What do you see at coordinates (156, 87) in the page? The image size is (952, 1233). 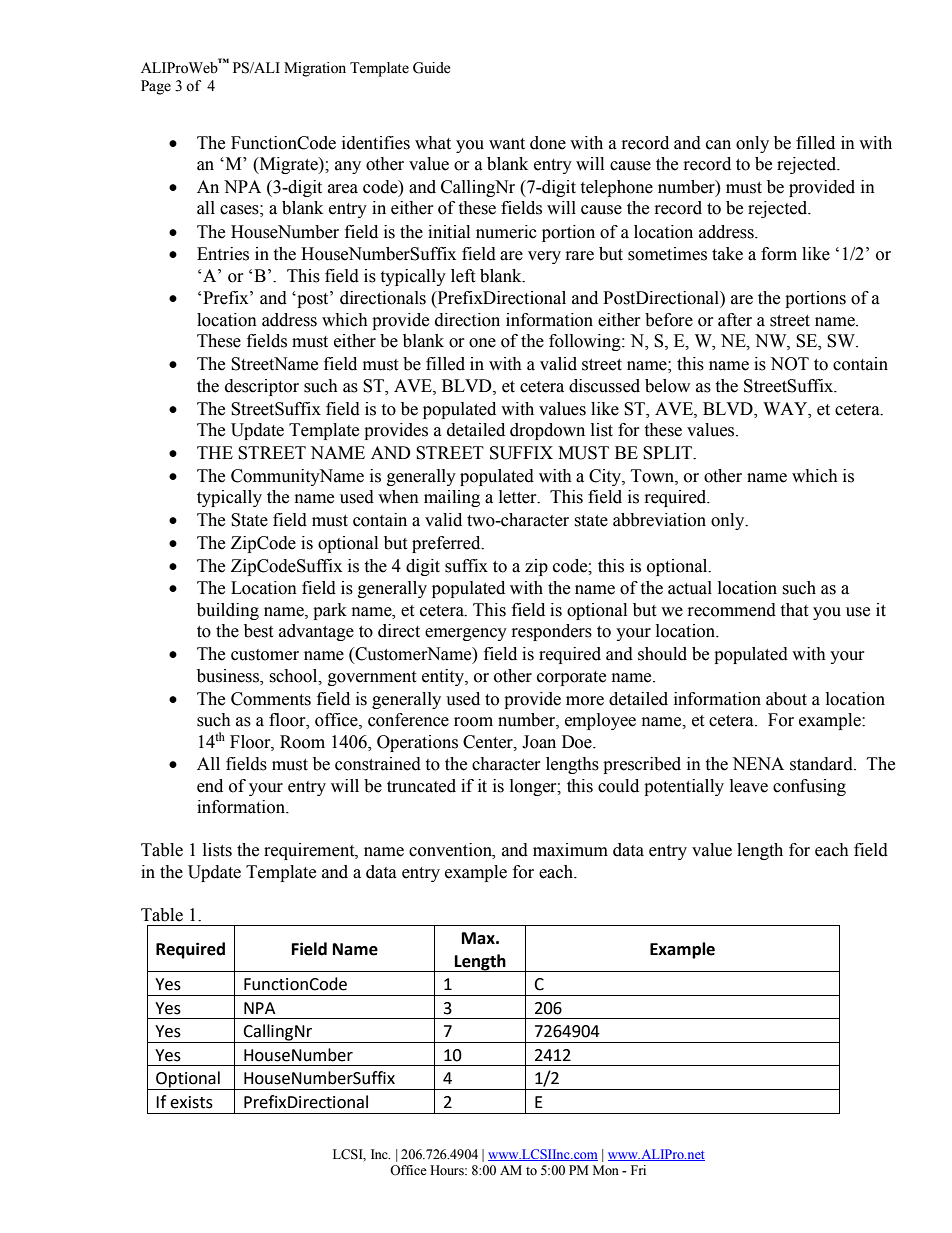 I see `Page` at bounding box center [156, 87].
